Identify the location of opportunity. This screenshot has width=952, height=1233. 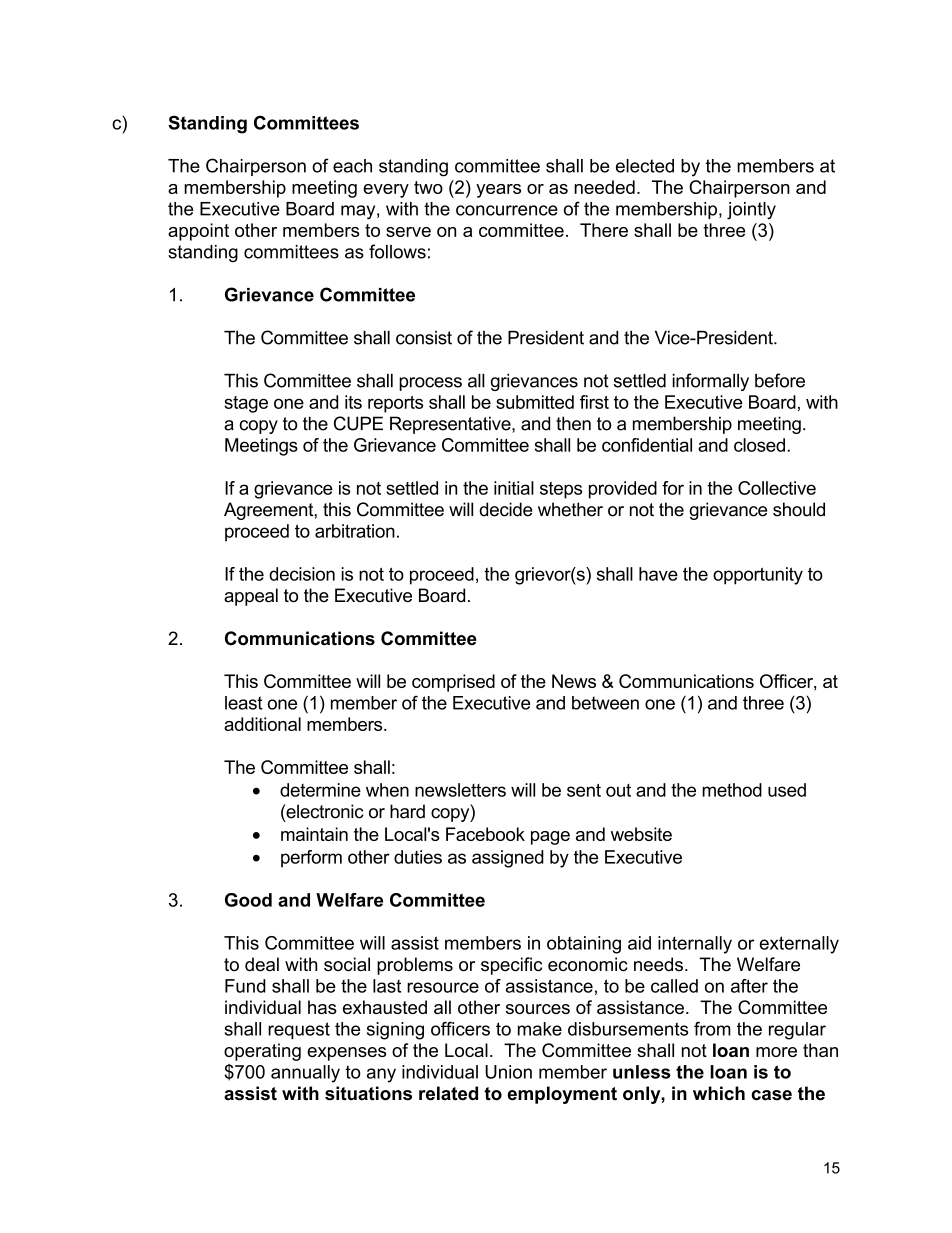
(758, 576).
